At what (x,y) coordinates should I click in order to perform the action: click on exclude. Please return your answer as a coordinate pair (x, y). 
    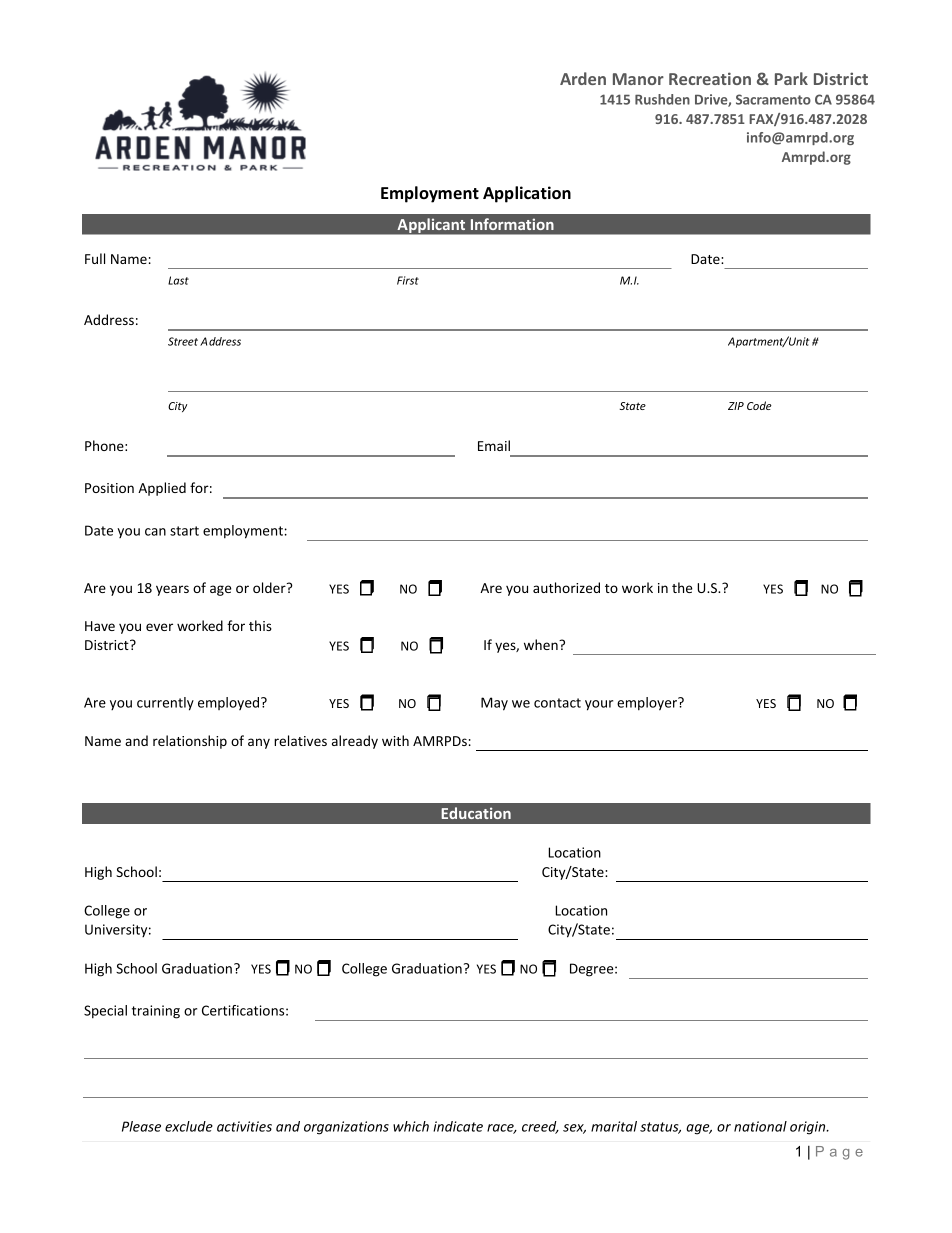
    Looking at the image, I should click on (189, 1126).
